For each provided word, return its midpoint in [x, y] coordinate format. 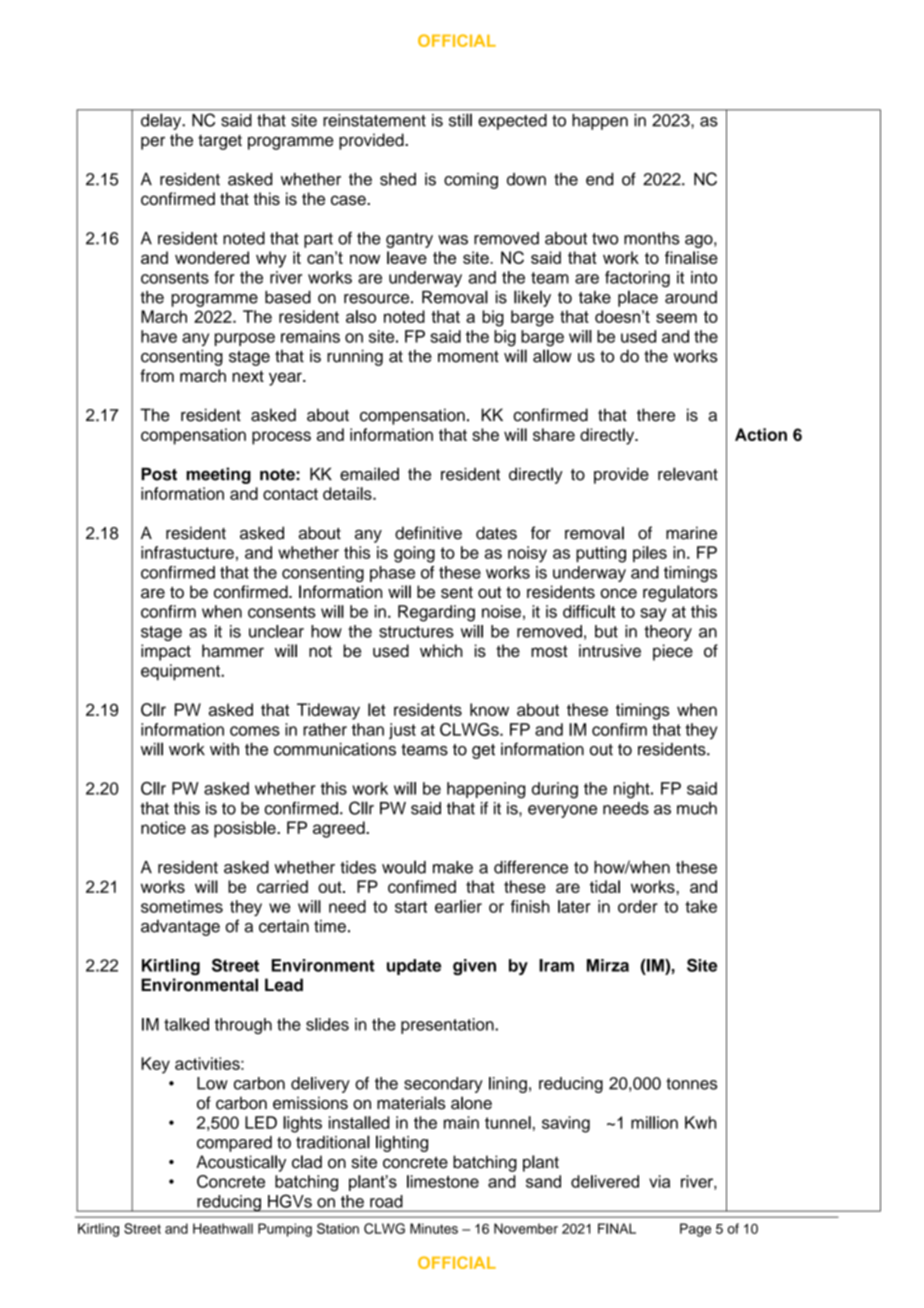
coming [471, 181]
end [599, 179]
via [659, 1181]
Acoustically [241, 1163]
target [220, 142]
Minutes [434, 1228]
